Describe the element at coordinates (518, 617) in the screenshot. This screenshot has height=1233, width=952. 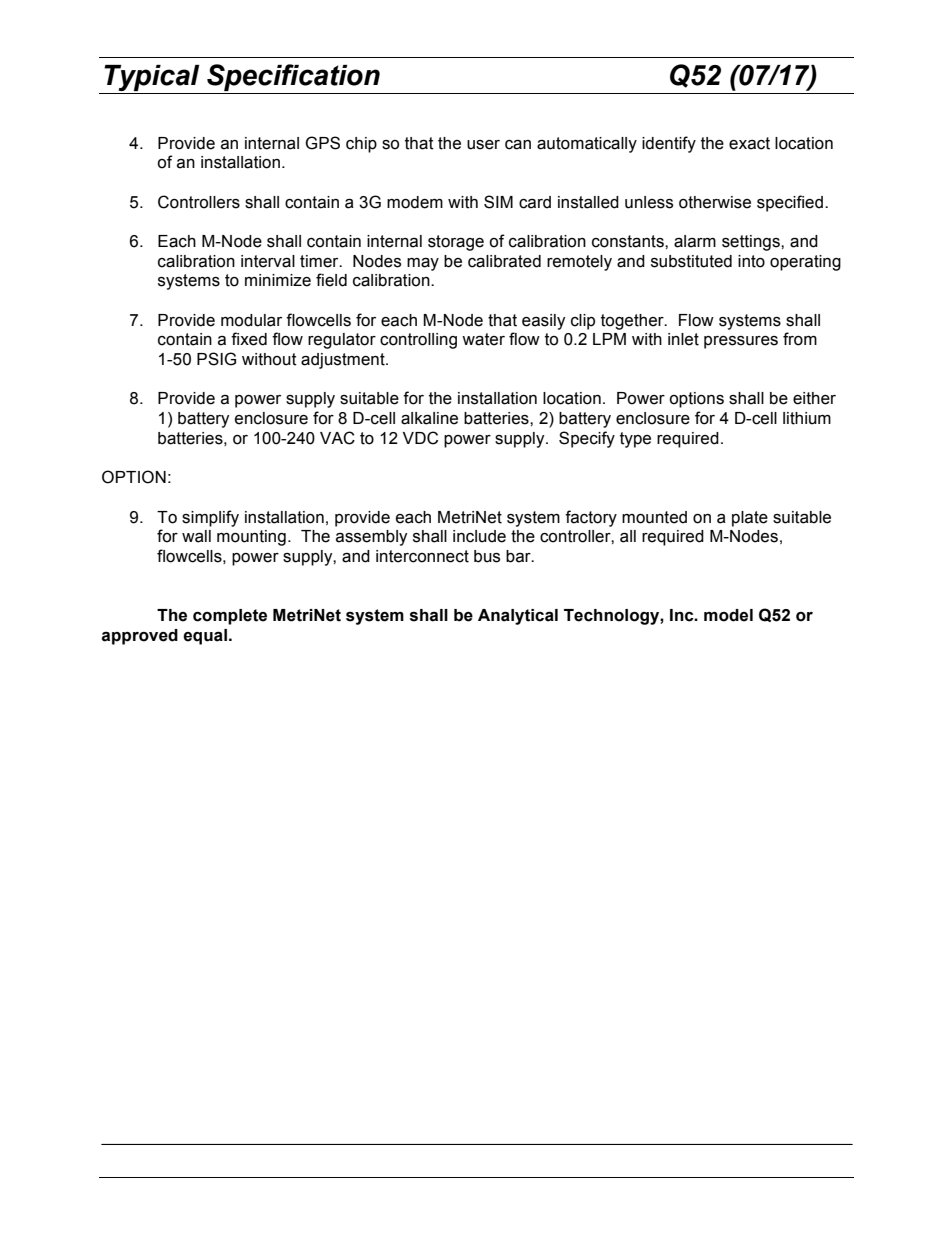
I see `Analytical` at that location.
